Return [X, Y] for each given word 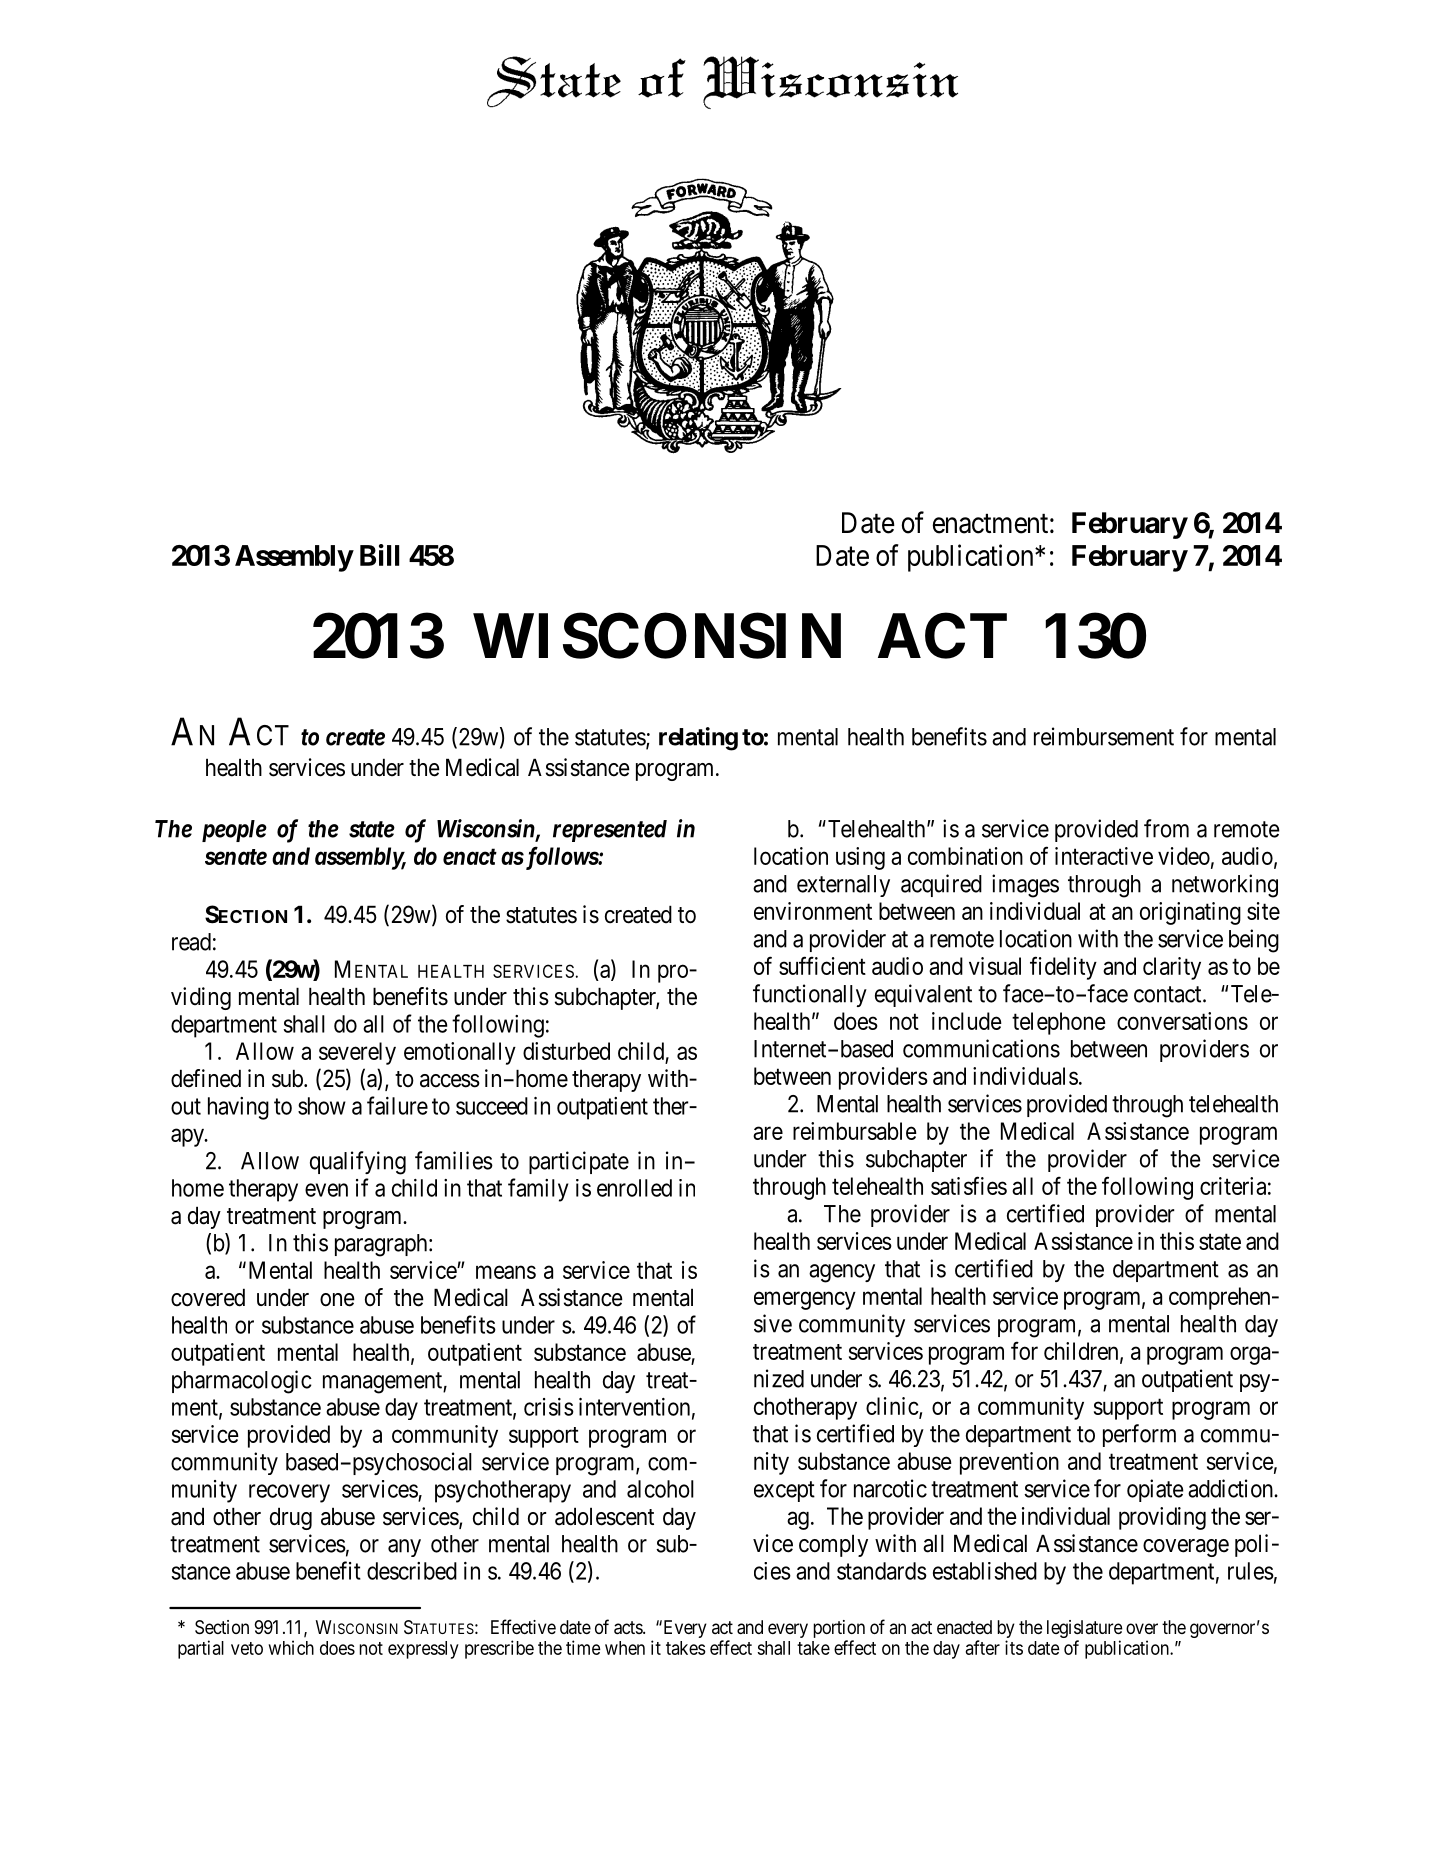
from [1166, 828]
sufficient [822, 965]
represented [610, 831]
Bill [379, 555]
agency [842, 1273]
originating [1190, 913]
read [191, 942]
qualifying [358, 1163]
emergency [805, 1300]
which [291, 1647]
